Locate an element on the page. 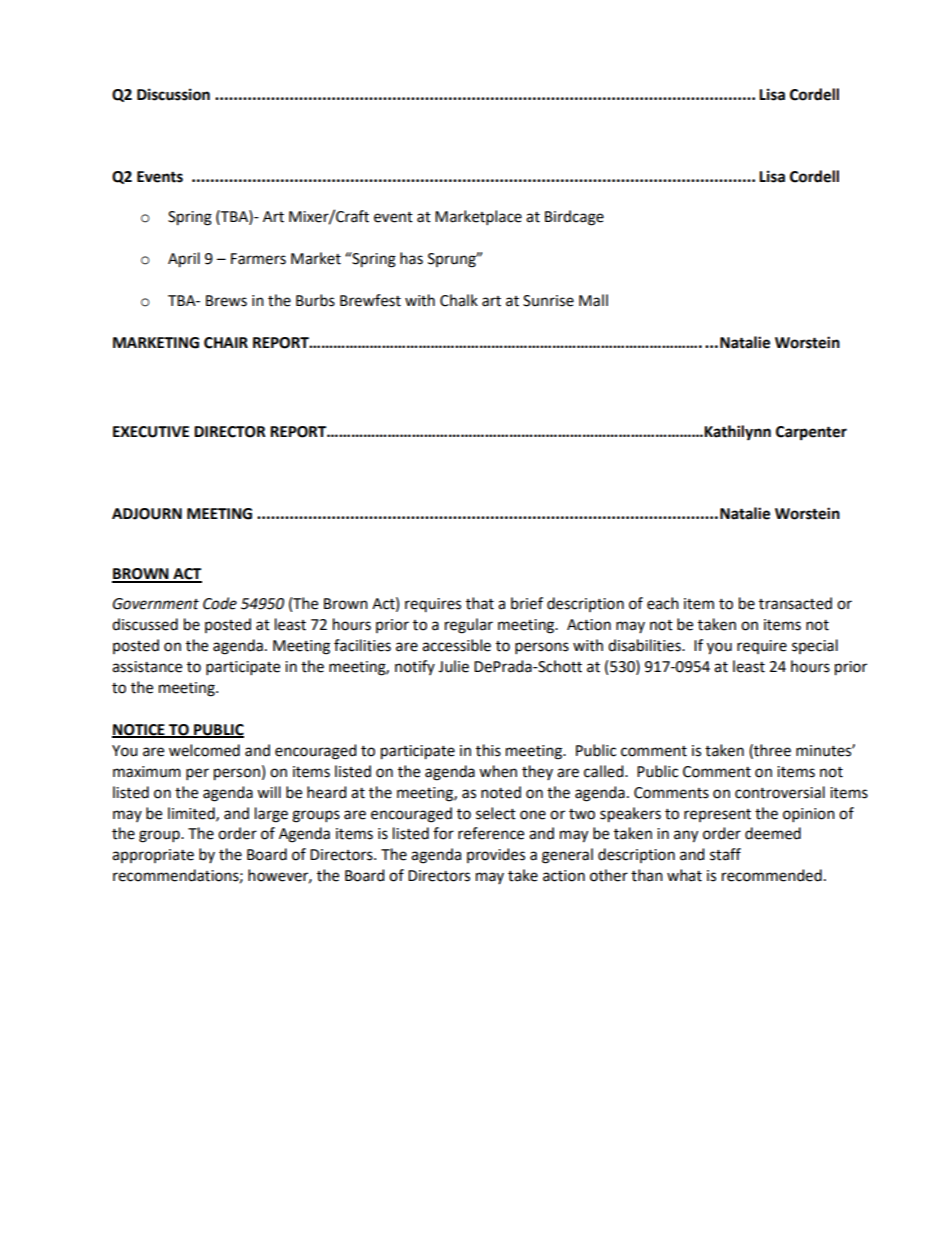 The width and height of the image is (952, 1233). assistance is located at coordinates (147, 667).
